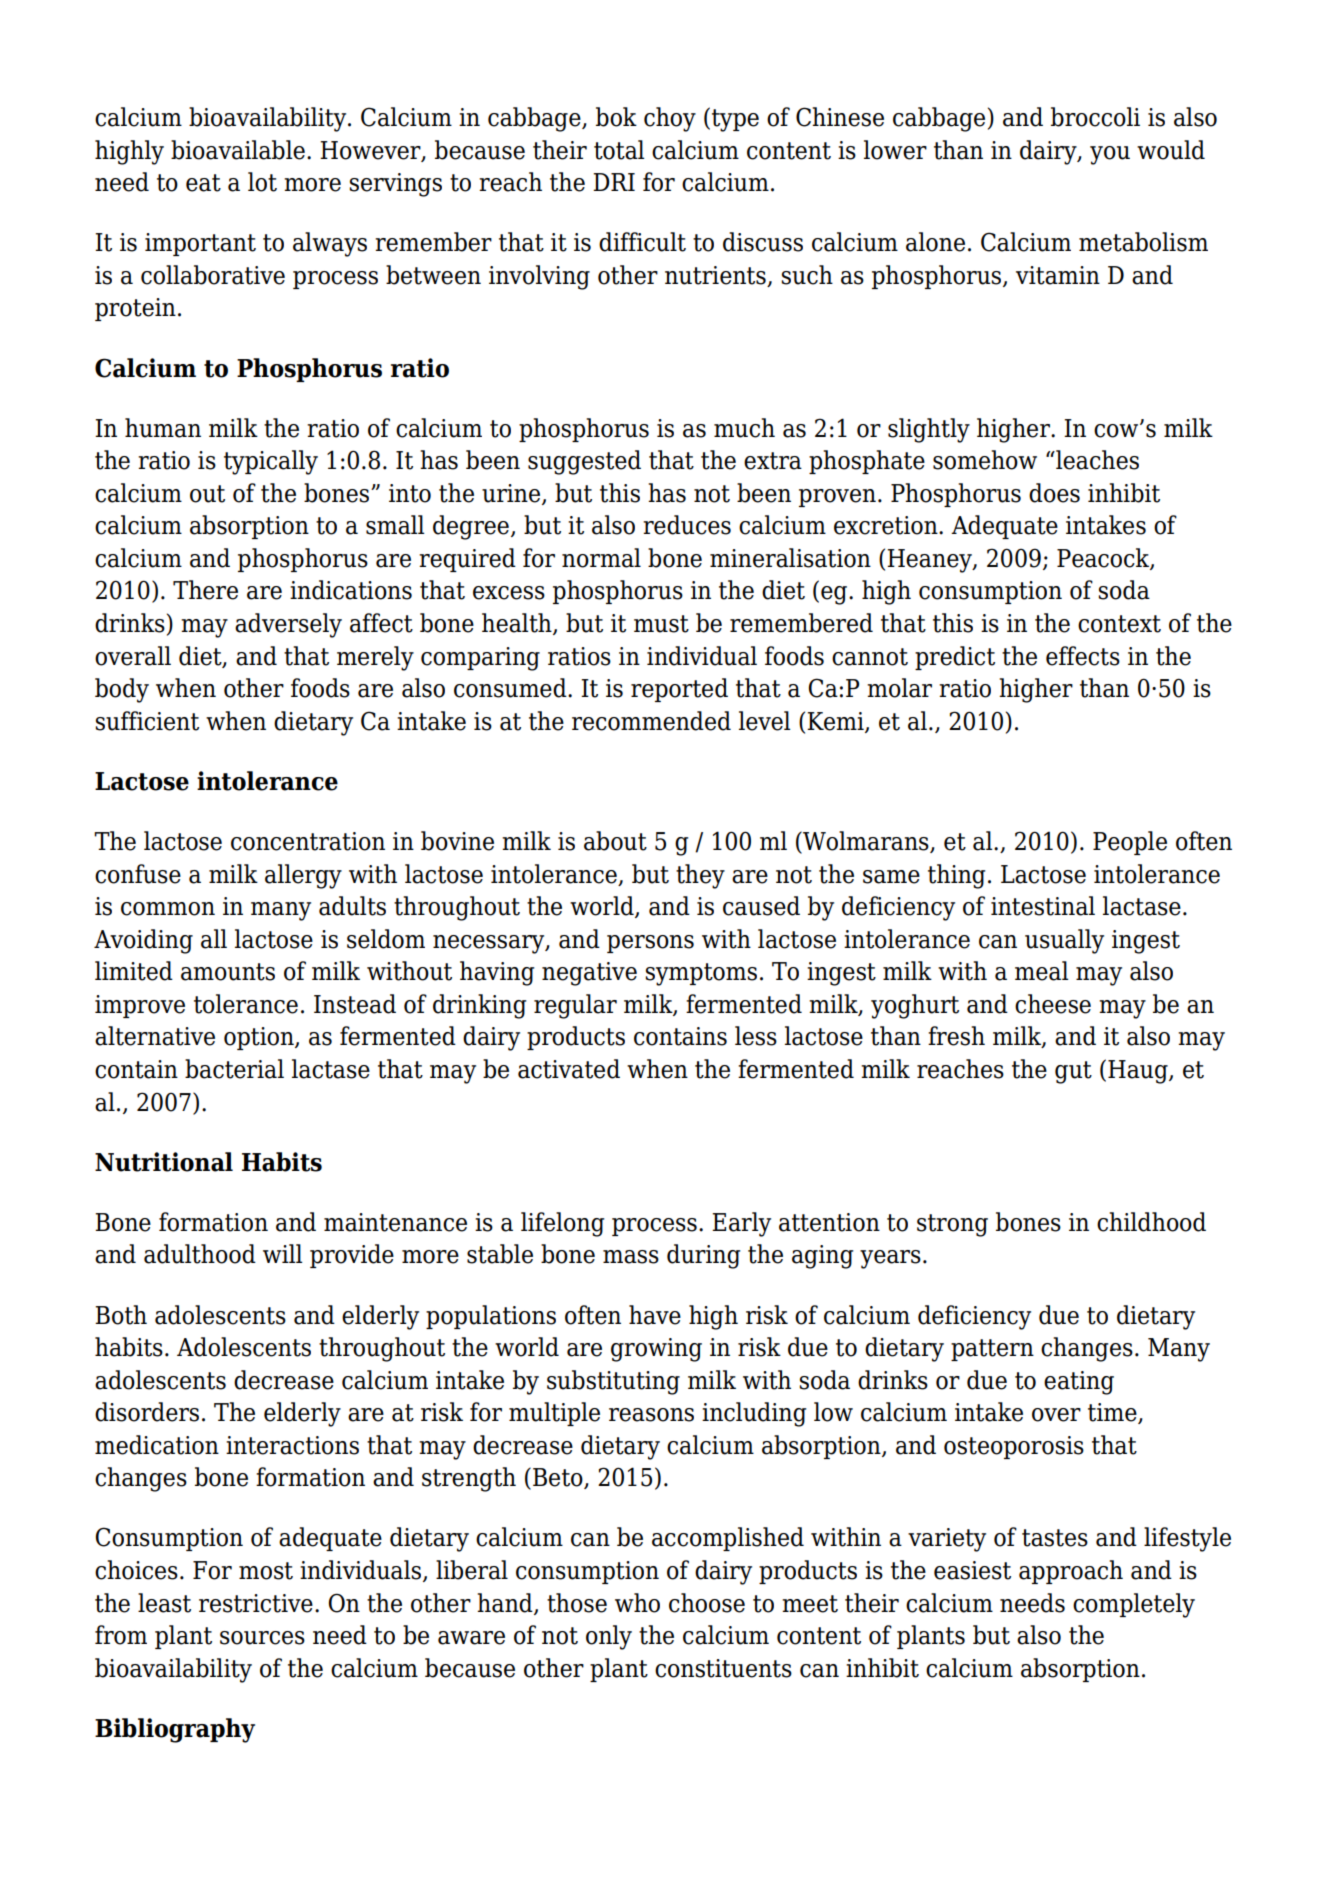  Describe the element at coordinates (1110, 155) in the image. I see `you` at that location.
